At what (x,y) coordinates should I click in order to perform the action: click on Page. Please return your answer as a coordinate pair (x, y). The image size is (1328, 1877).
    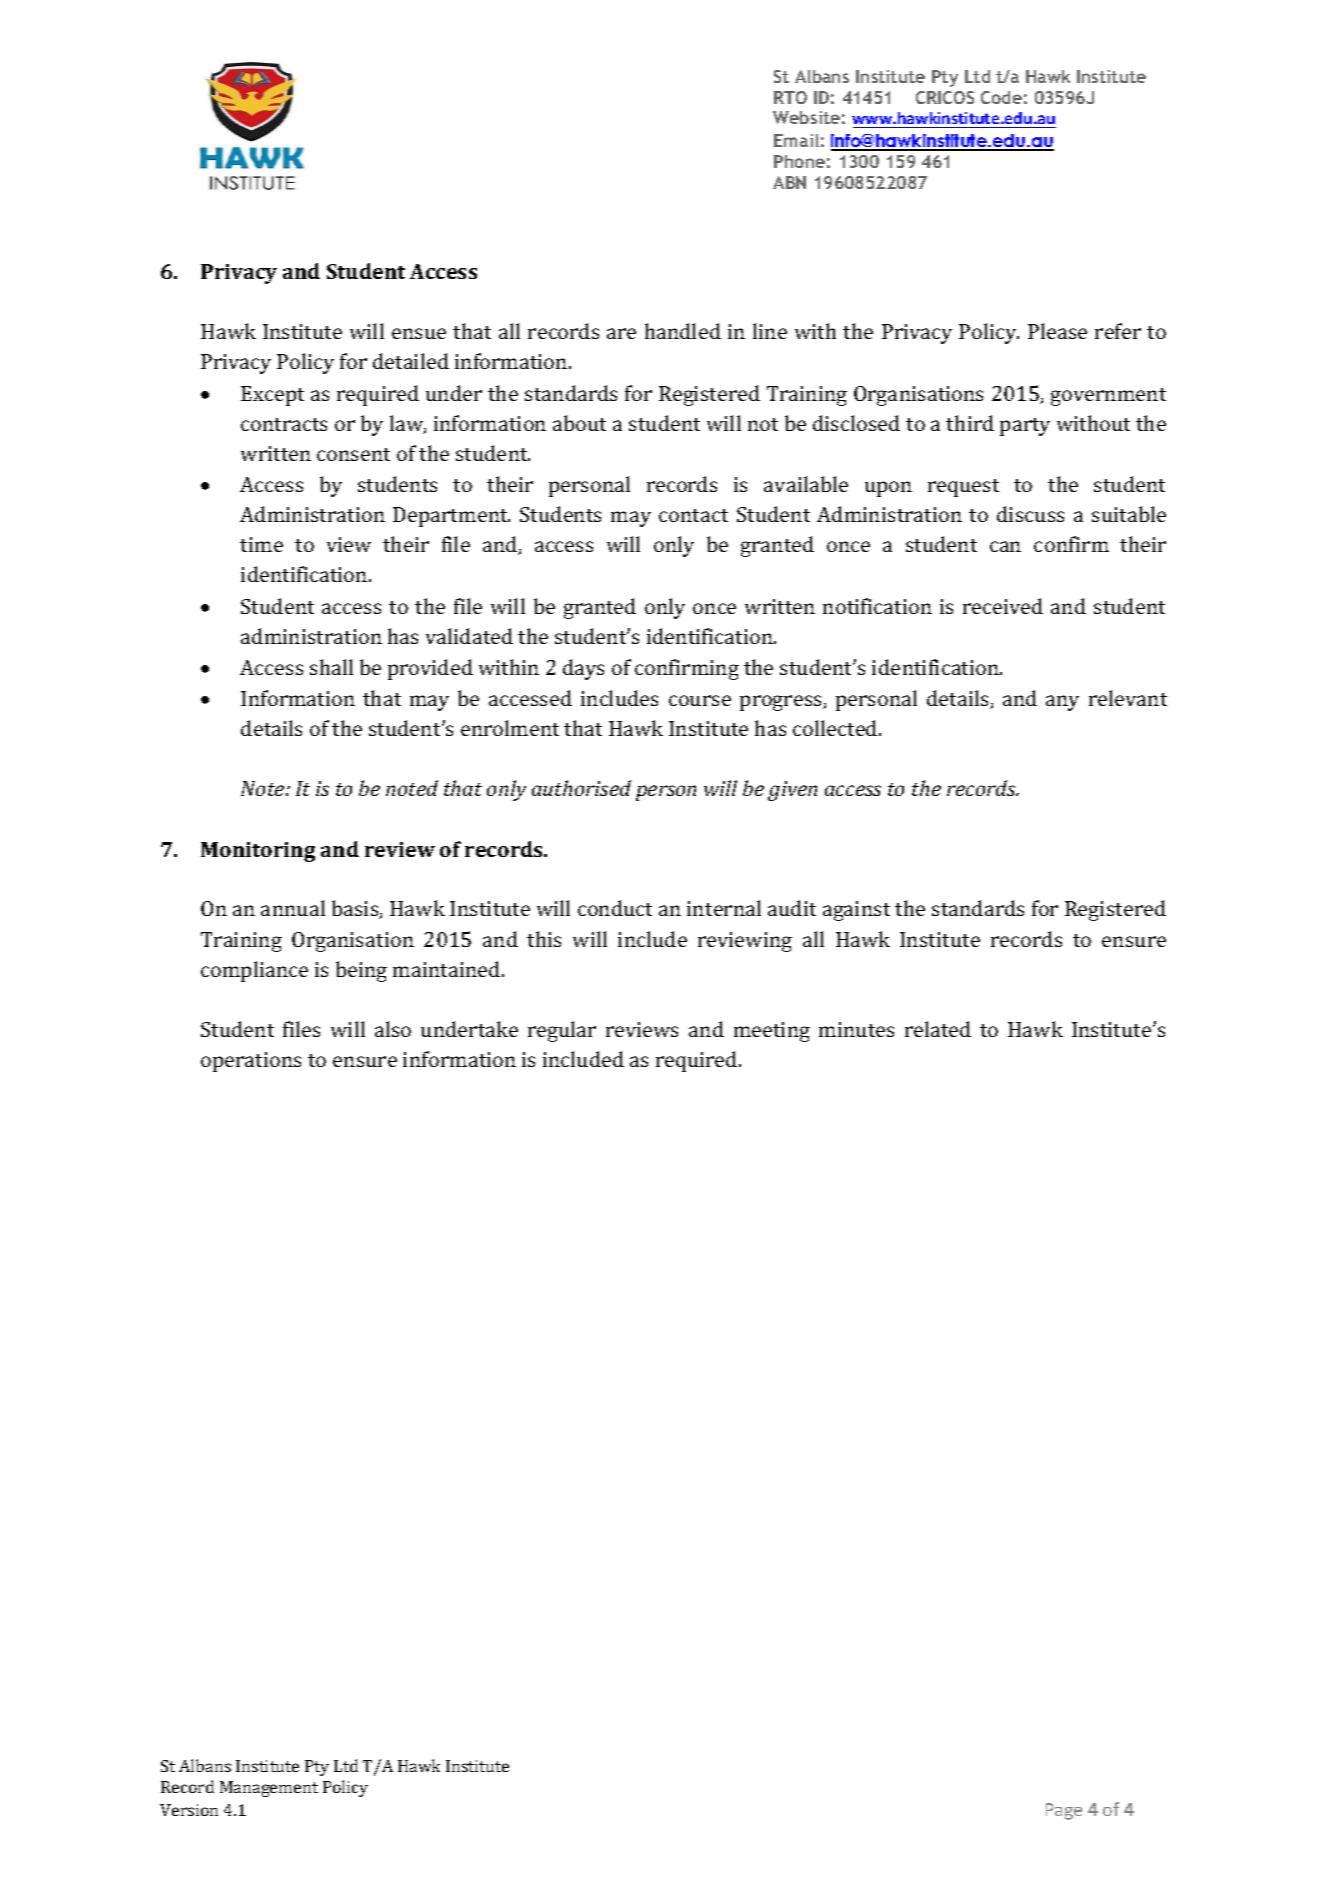
    Looking at the image, I should click on (1064, 1811).
